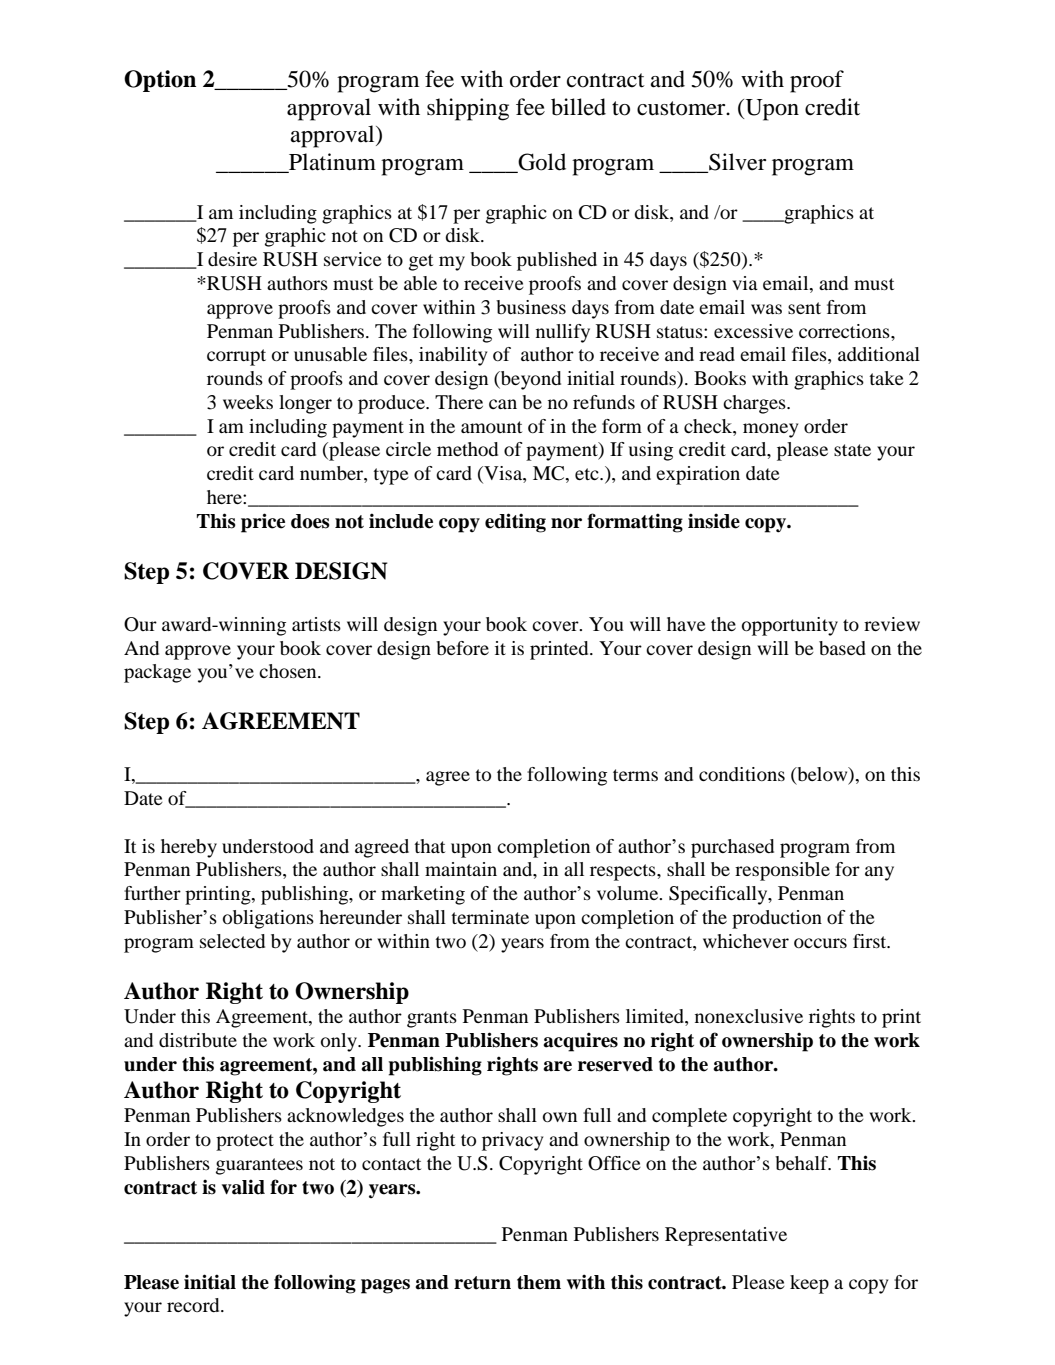 The image size is (1055, 1365). Describe the element at coordinates (194, 1305) in the page. I see `record` at that location.
